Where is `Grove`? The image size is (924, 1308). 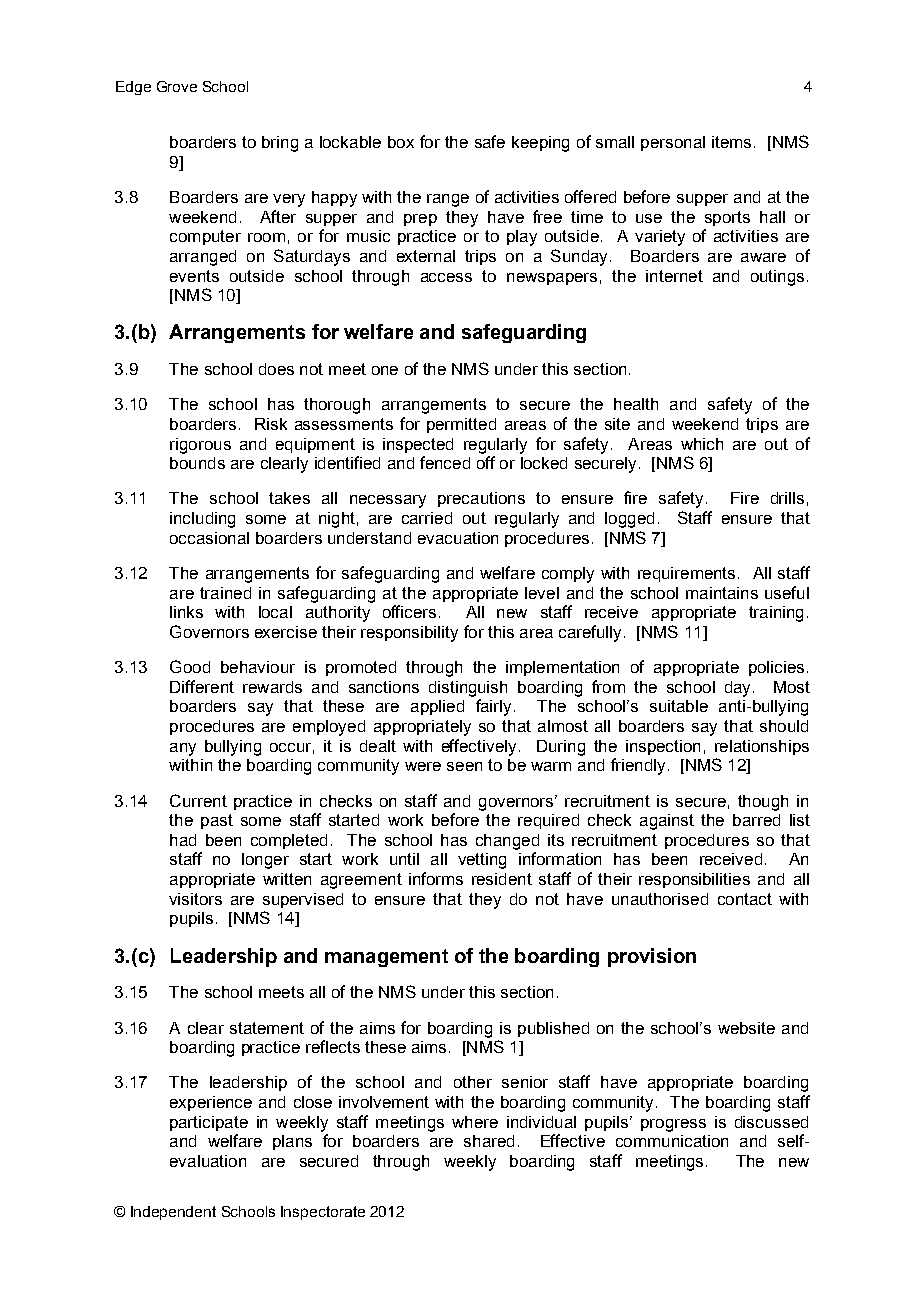
Grove is located at coordinates (177, 86).
